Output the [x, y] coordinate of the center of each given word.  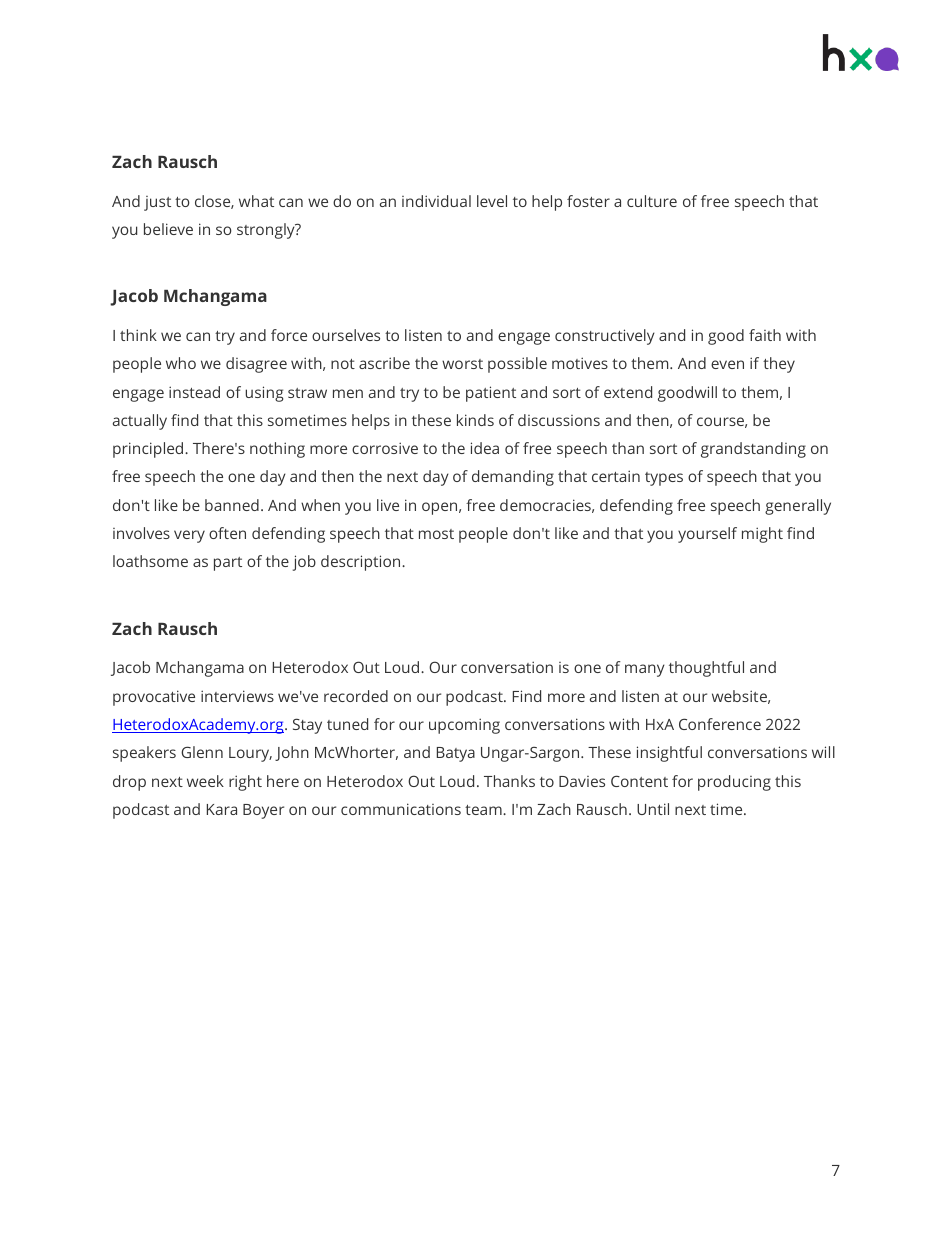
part [228, 564]
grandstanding [753, 450]
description [362, 563]
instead [194, 392]
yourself [707, 535]
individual [436, 201]
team [484, 810]
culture [652, 201]
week [205, 781]
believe [168, 229]
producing [734, 783]
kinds [475, 420]
